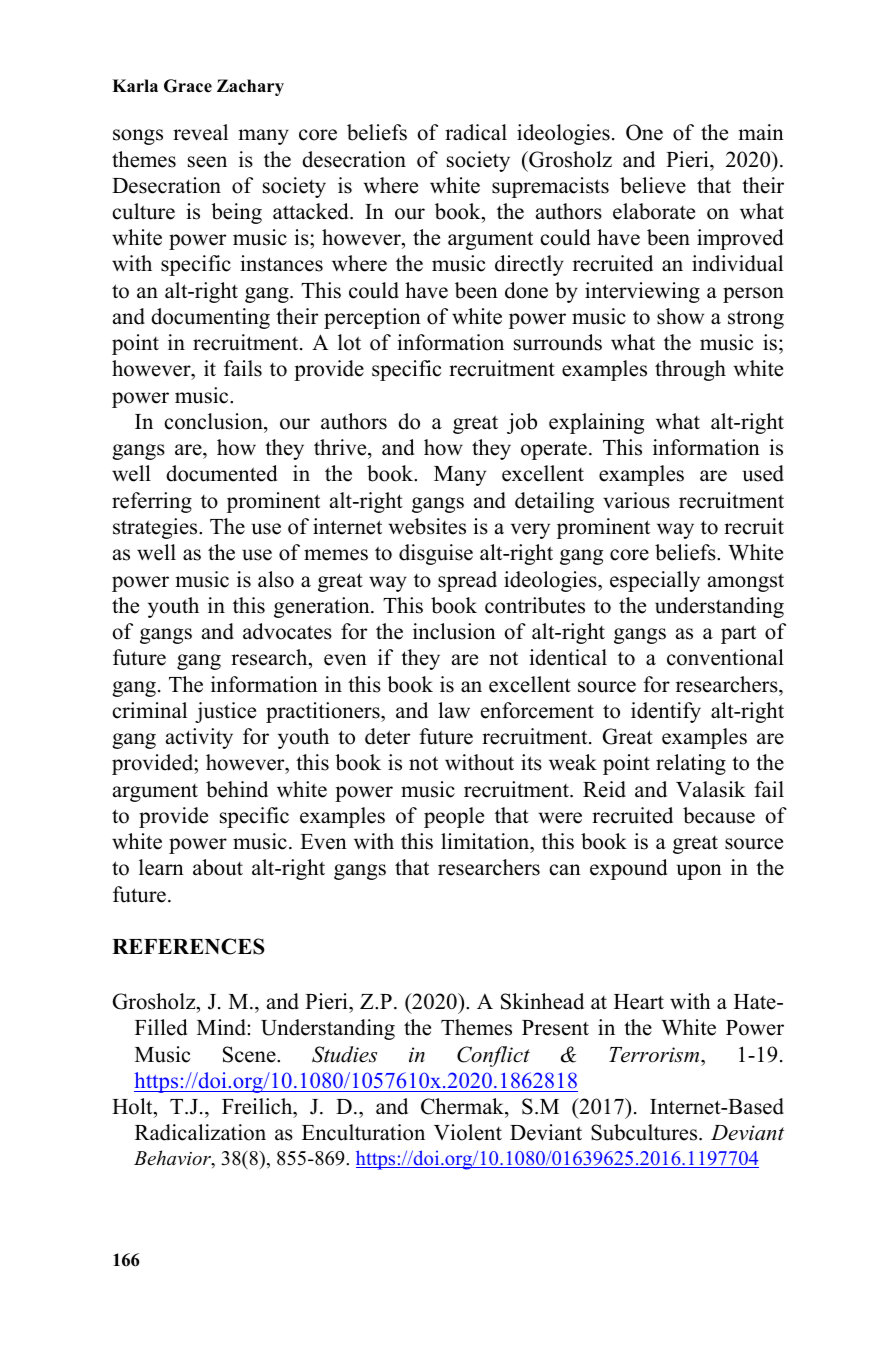  I want to click on supremacists, so click(550, 187).
